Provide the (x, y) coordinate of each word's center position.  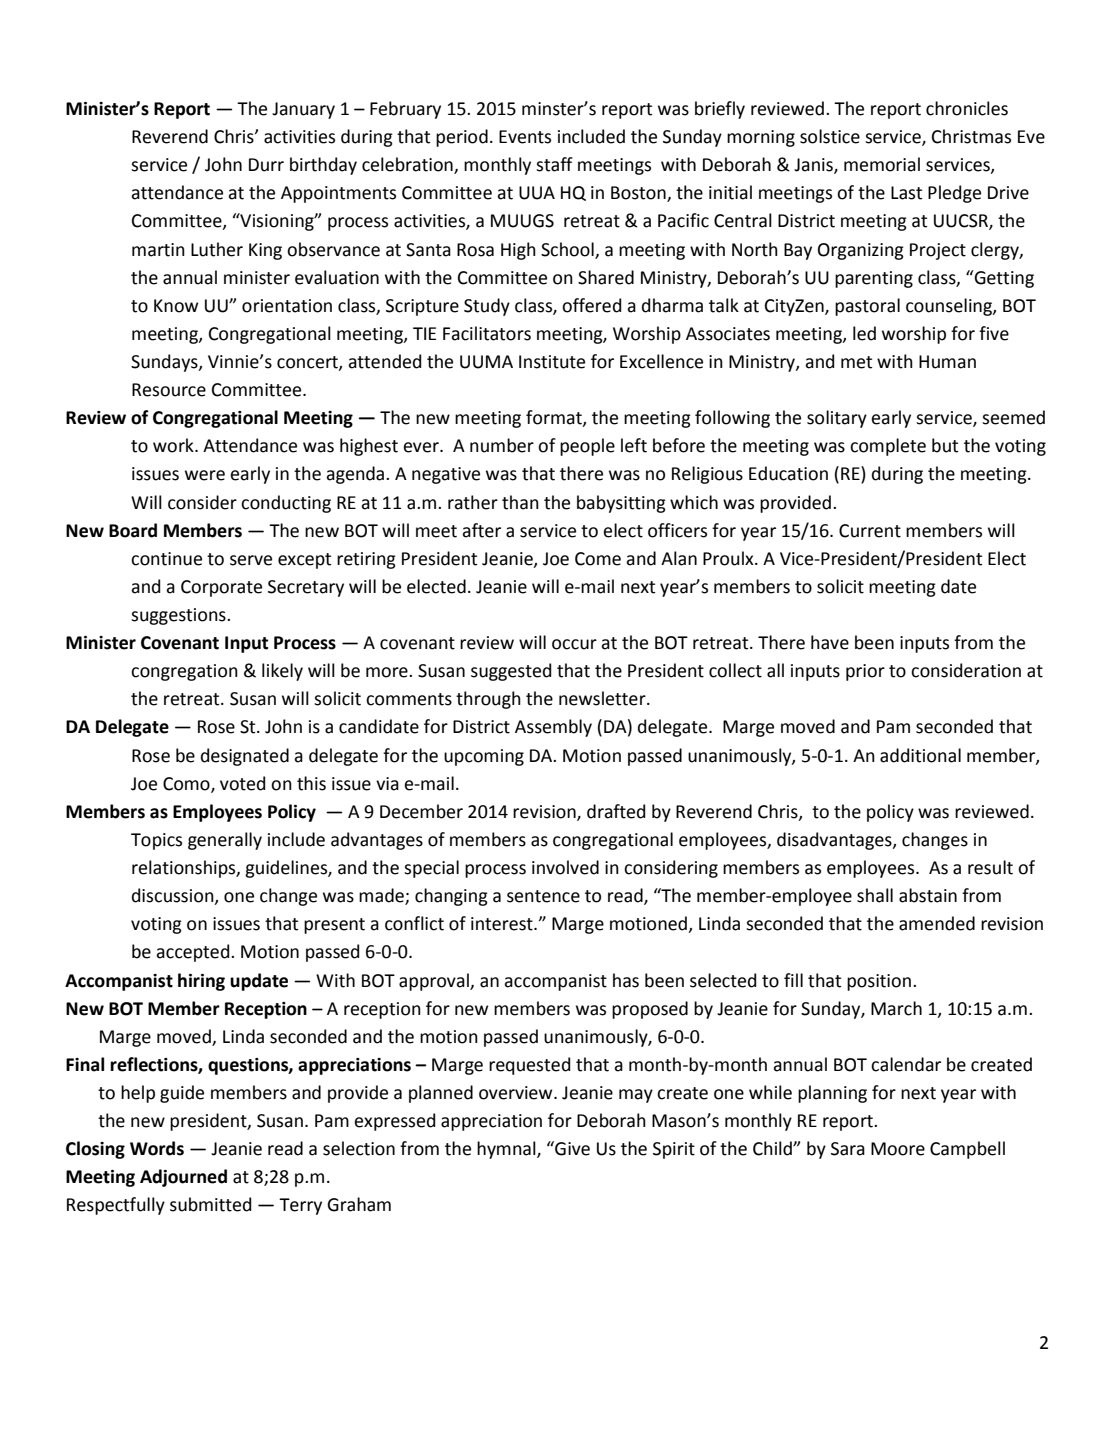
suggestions (179, 616)
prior (865, 672)
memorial (882, 164)
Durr (266, 165)
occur (574, 644)
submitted (210, 1204)
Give (571, 1148)
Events (525, 137)
